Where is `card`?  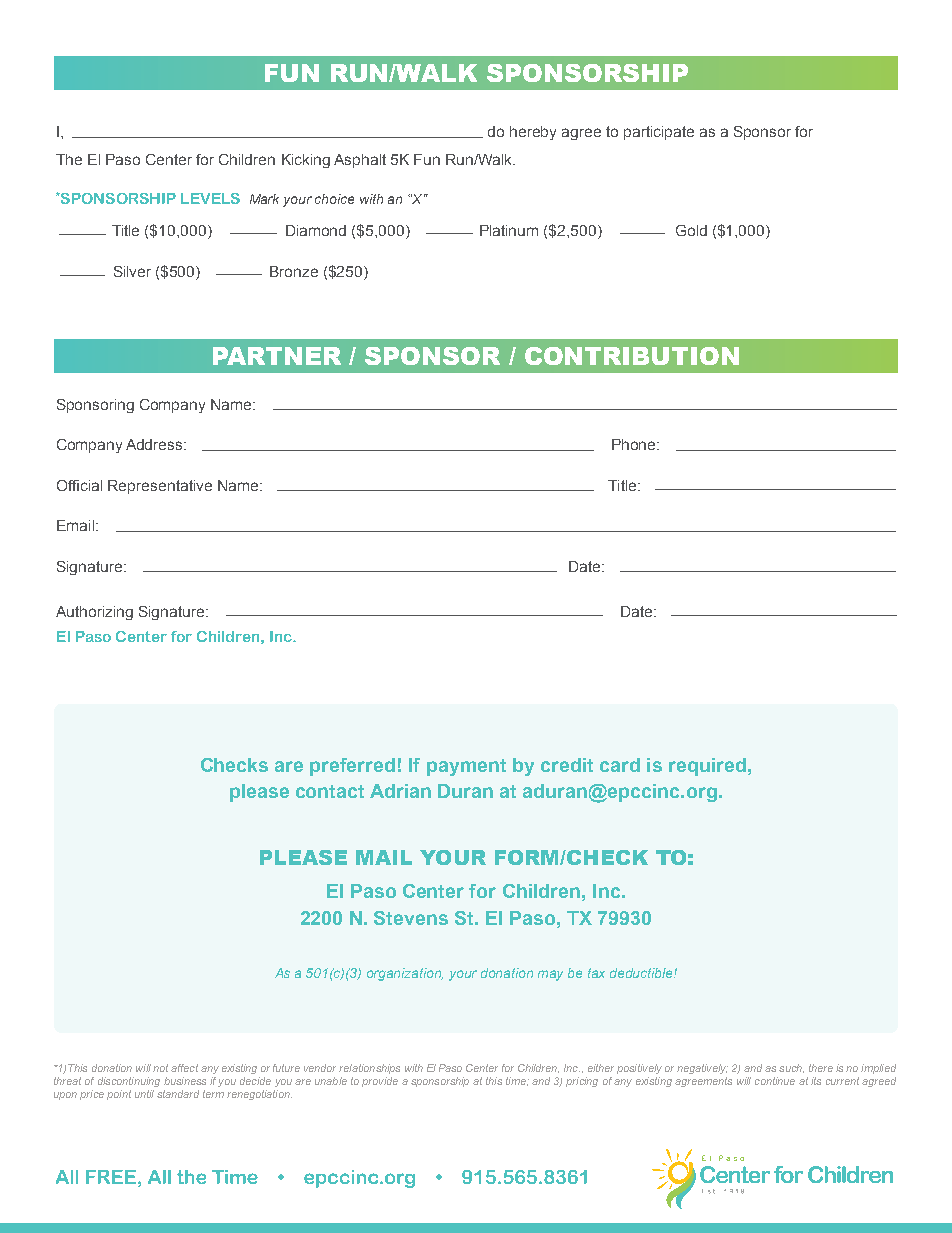
card is located at coordinates (620, 765).
